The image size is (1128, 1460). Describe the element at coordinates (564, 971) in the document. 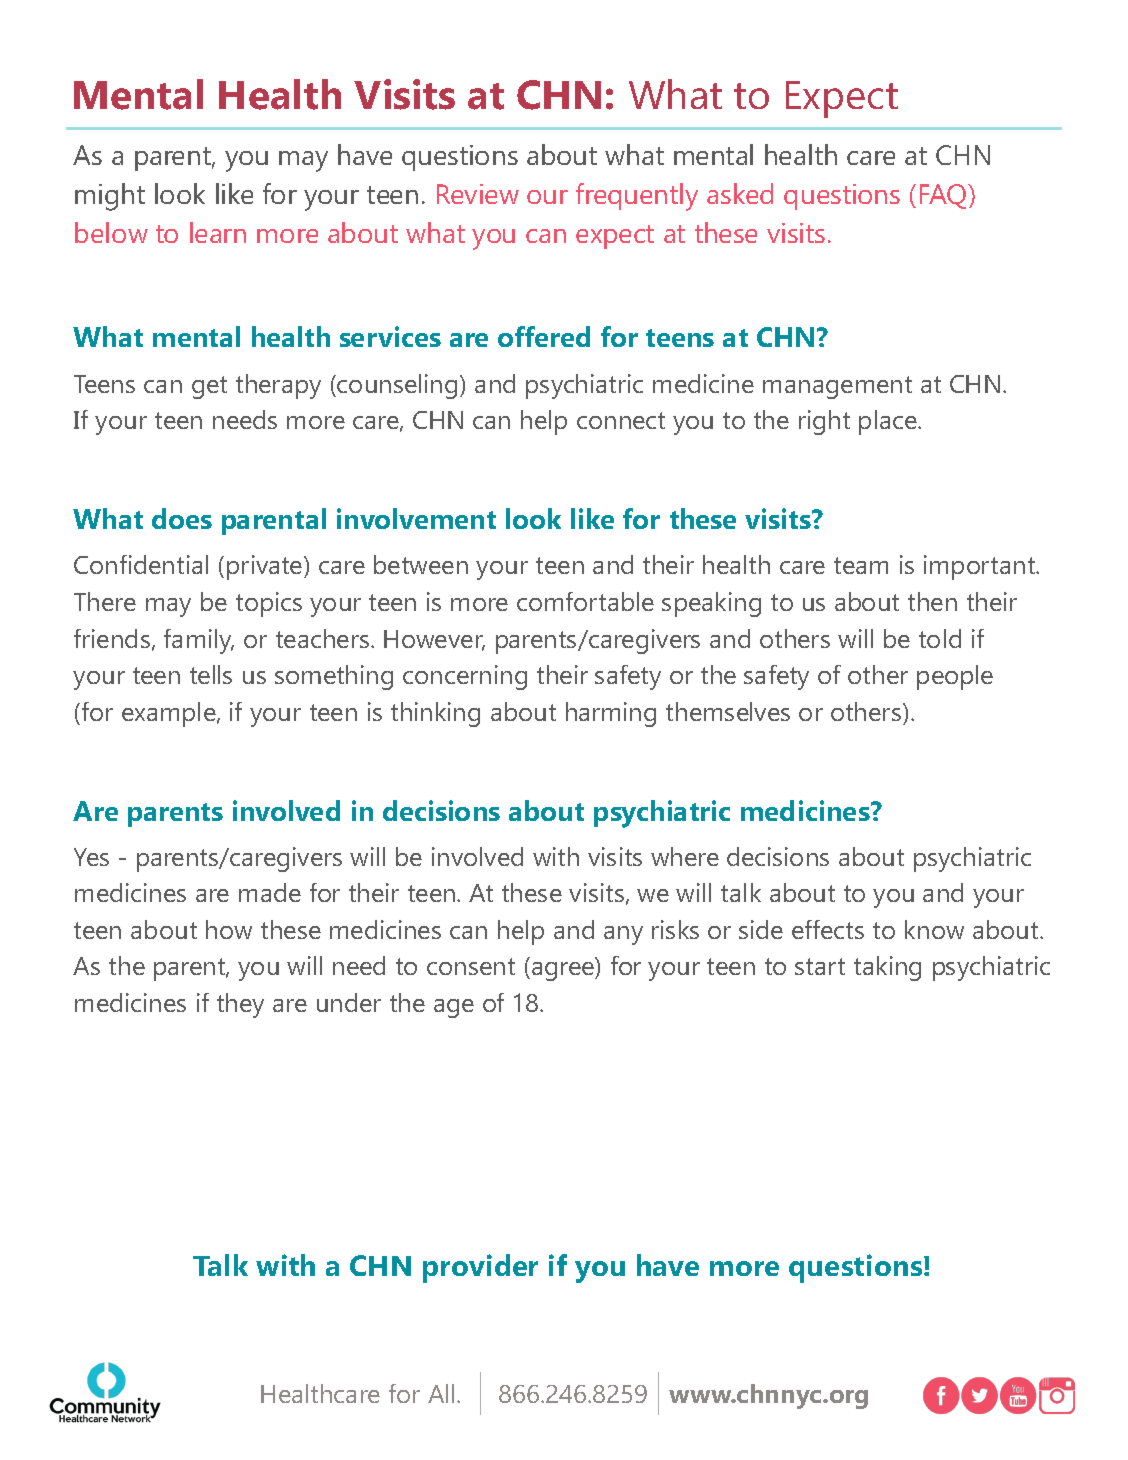

I see `agree` at that location.
